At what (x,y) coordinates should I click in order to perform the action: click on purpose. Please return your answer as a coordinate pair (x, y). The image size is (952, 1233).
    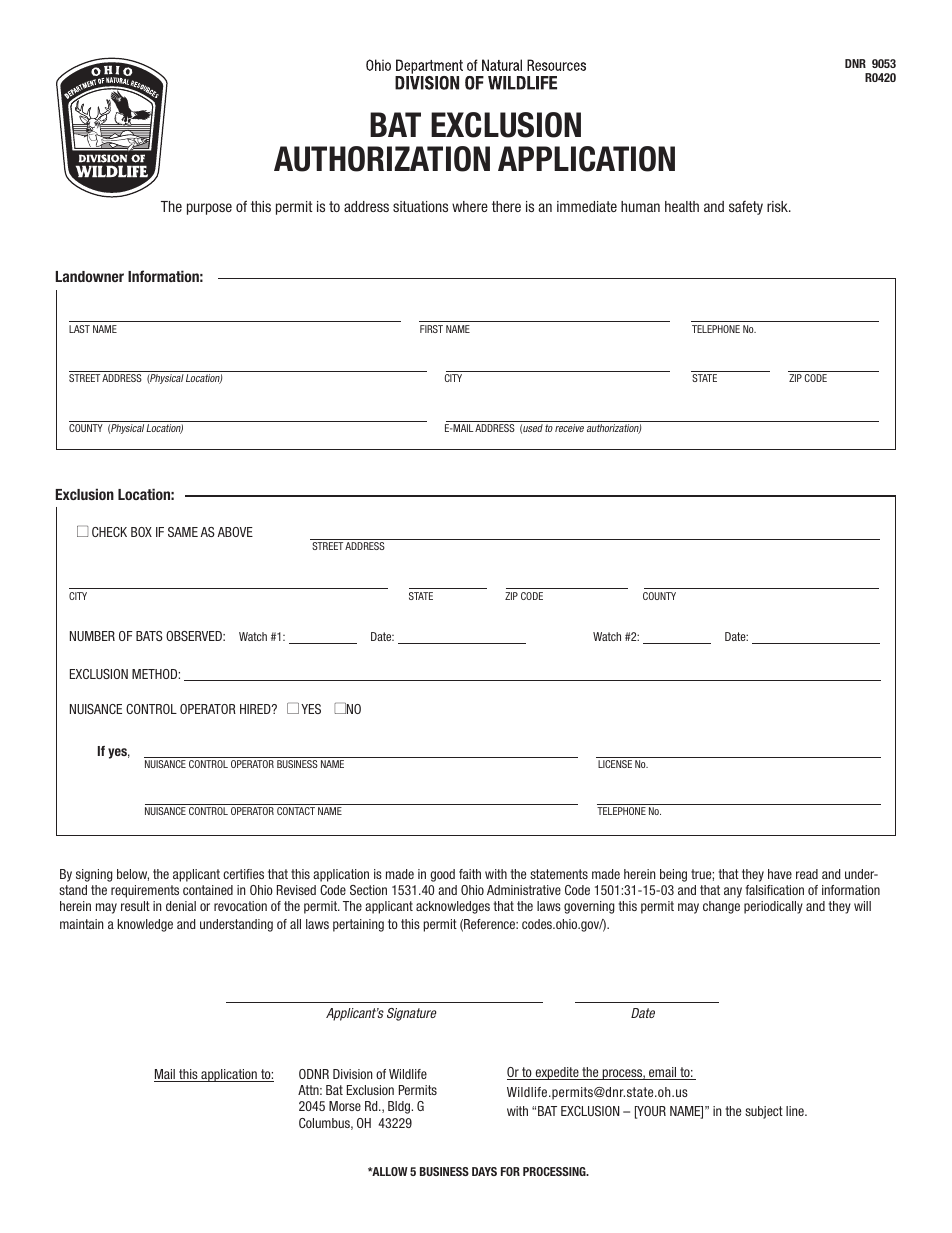
    Looking at the image, I should click on (209, 209).
